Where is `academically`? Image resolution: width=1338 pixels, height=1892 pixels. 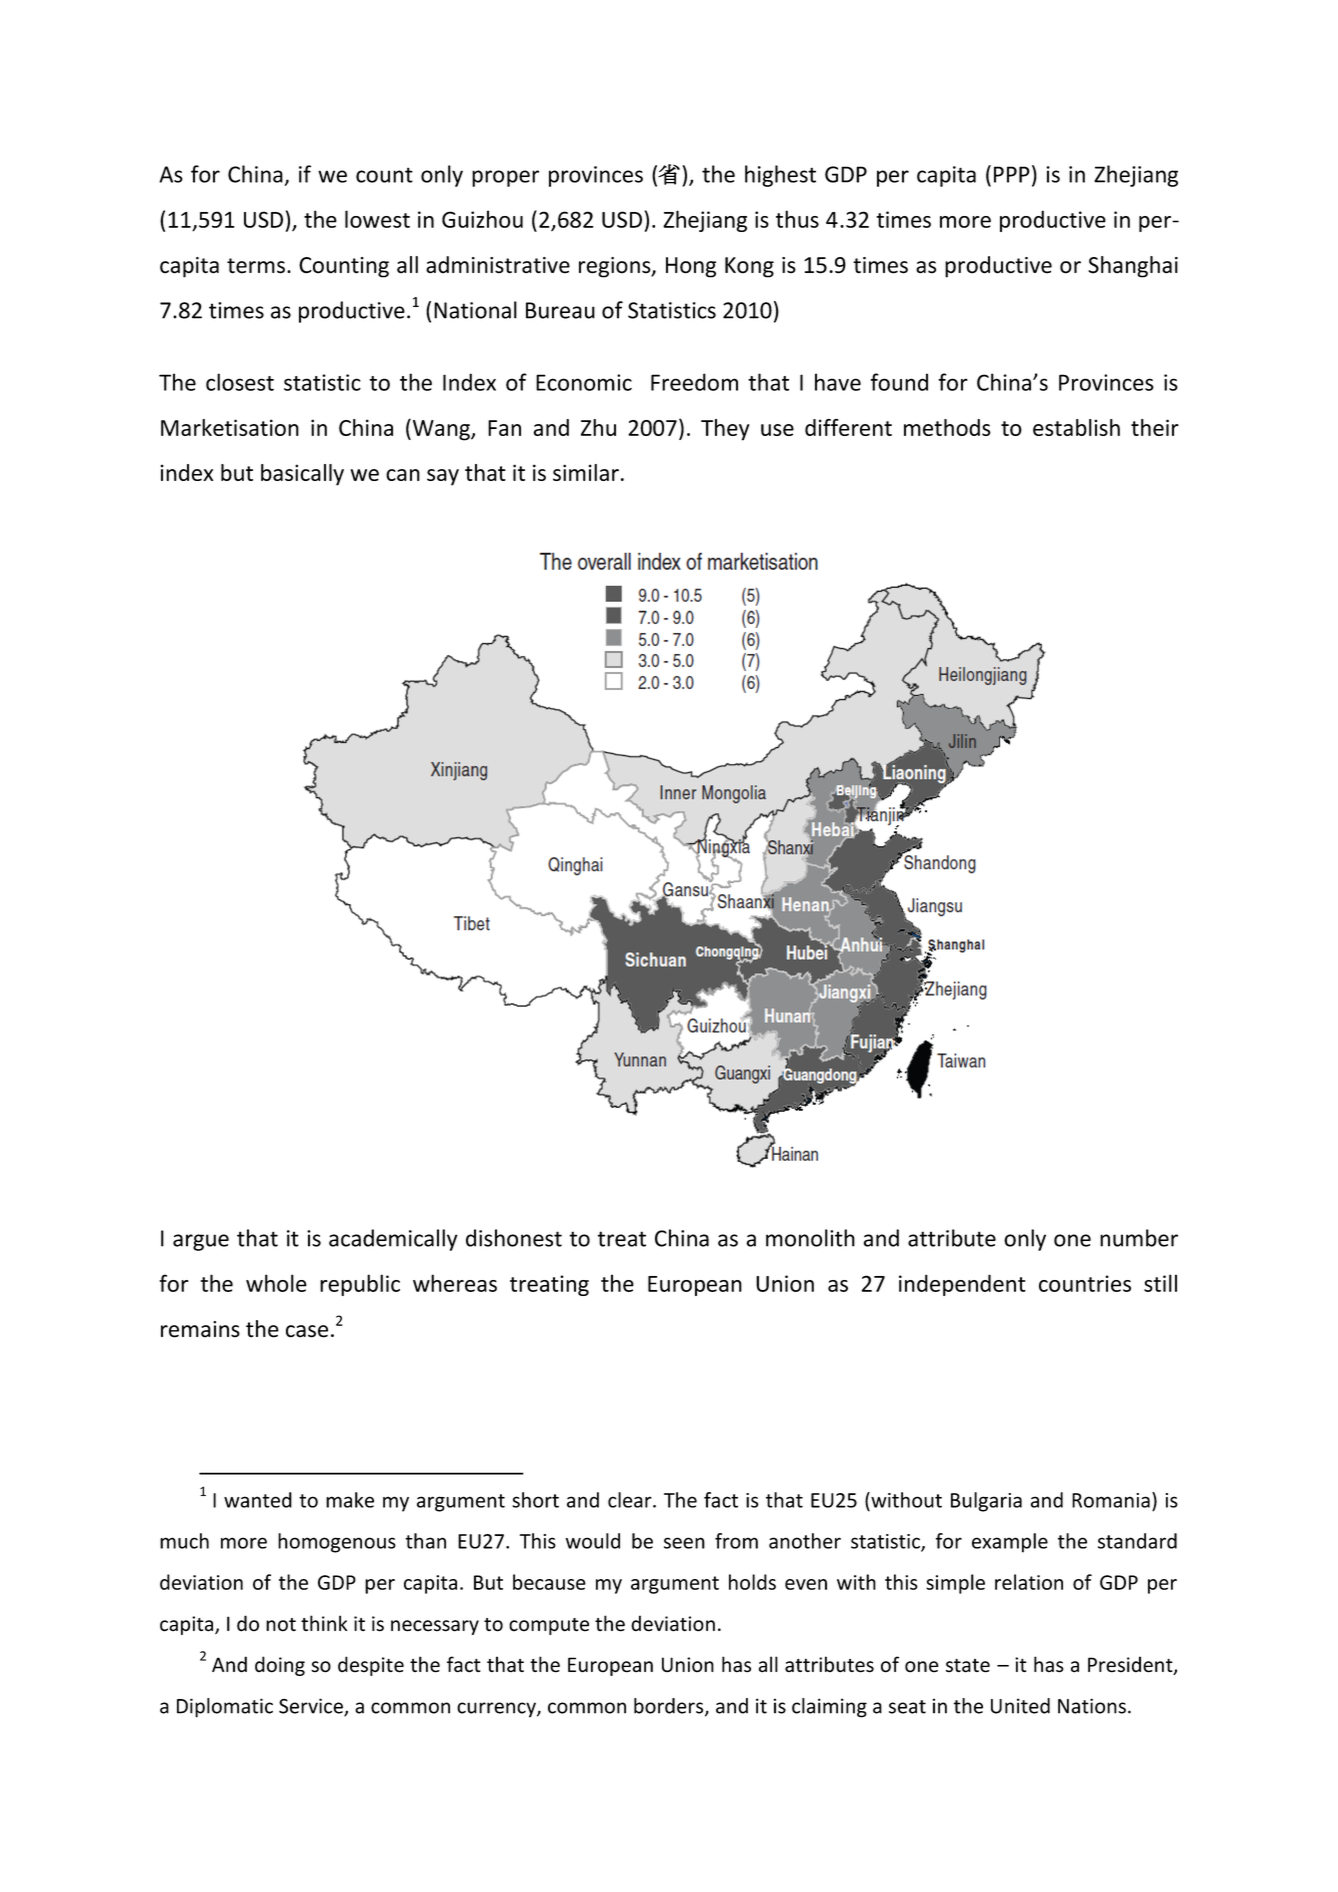
academically is located at coordinates (393, 1240).
